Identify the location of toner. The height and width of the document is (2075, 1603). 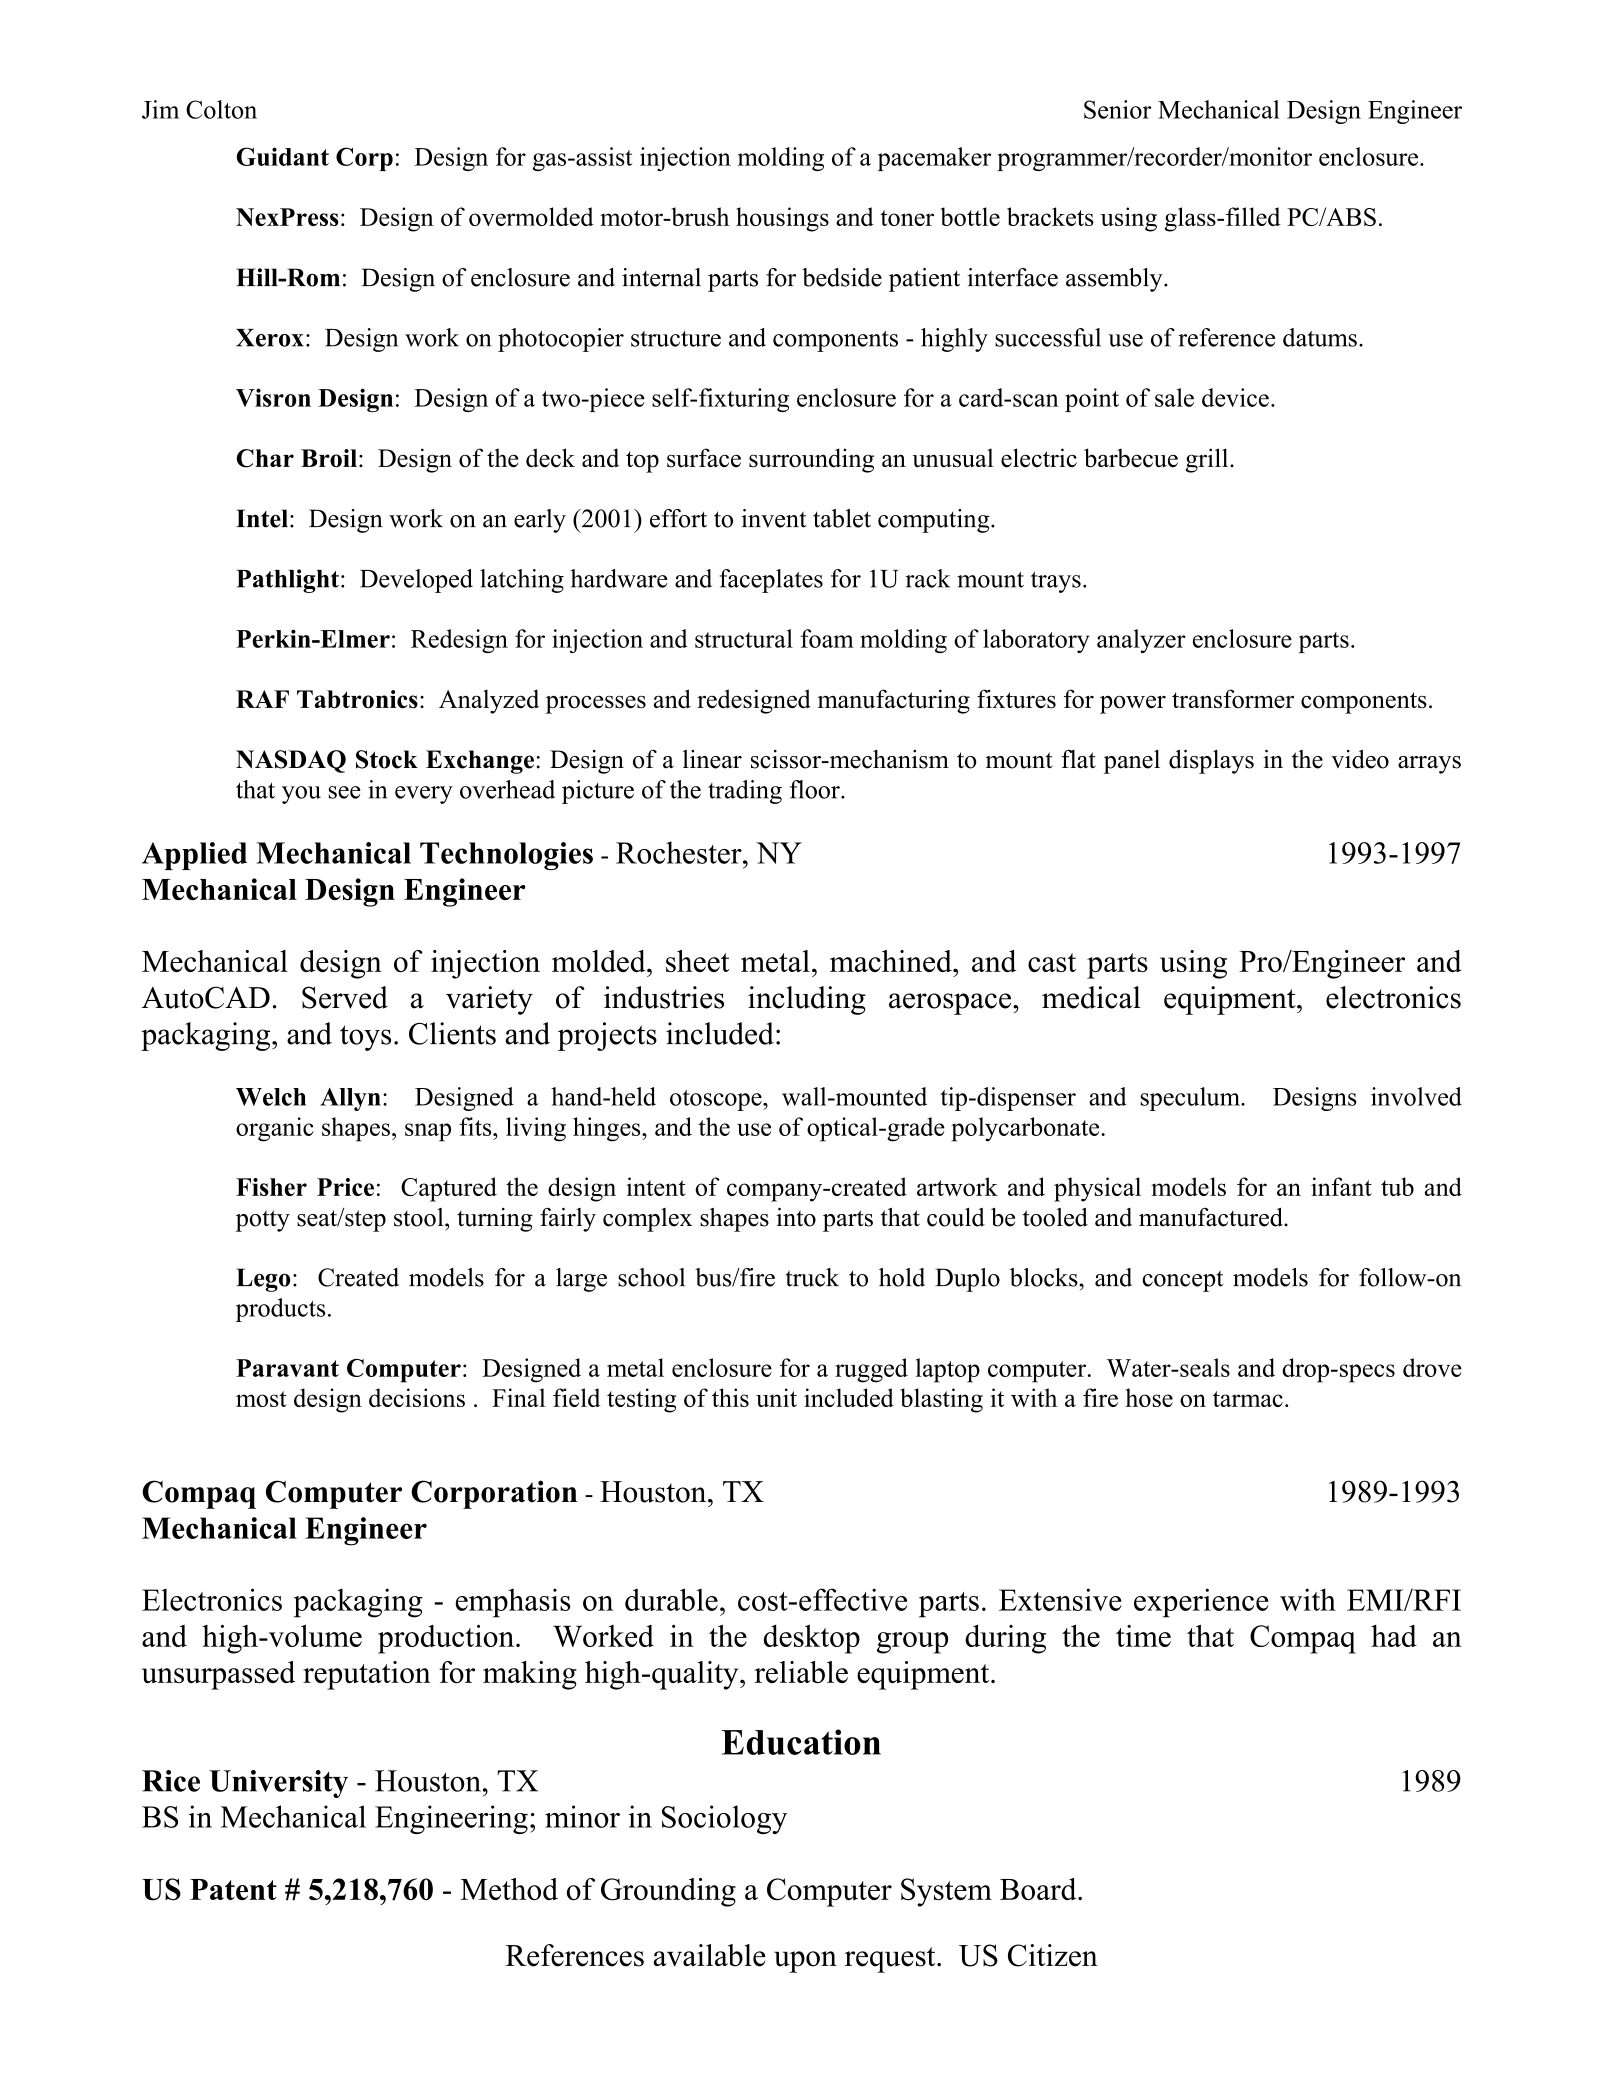
(907, 218).
